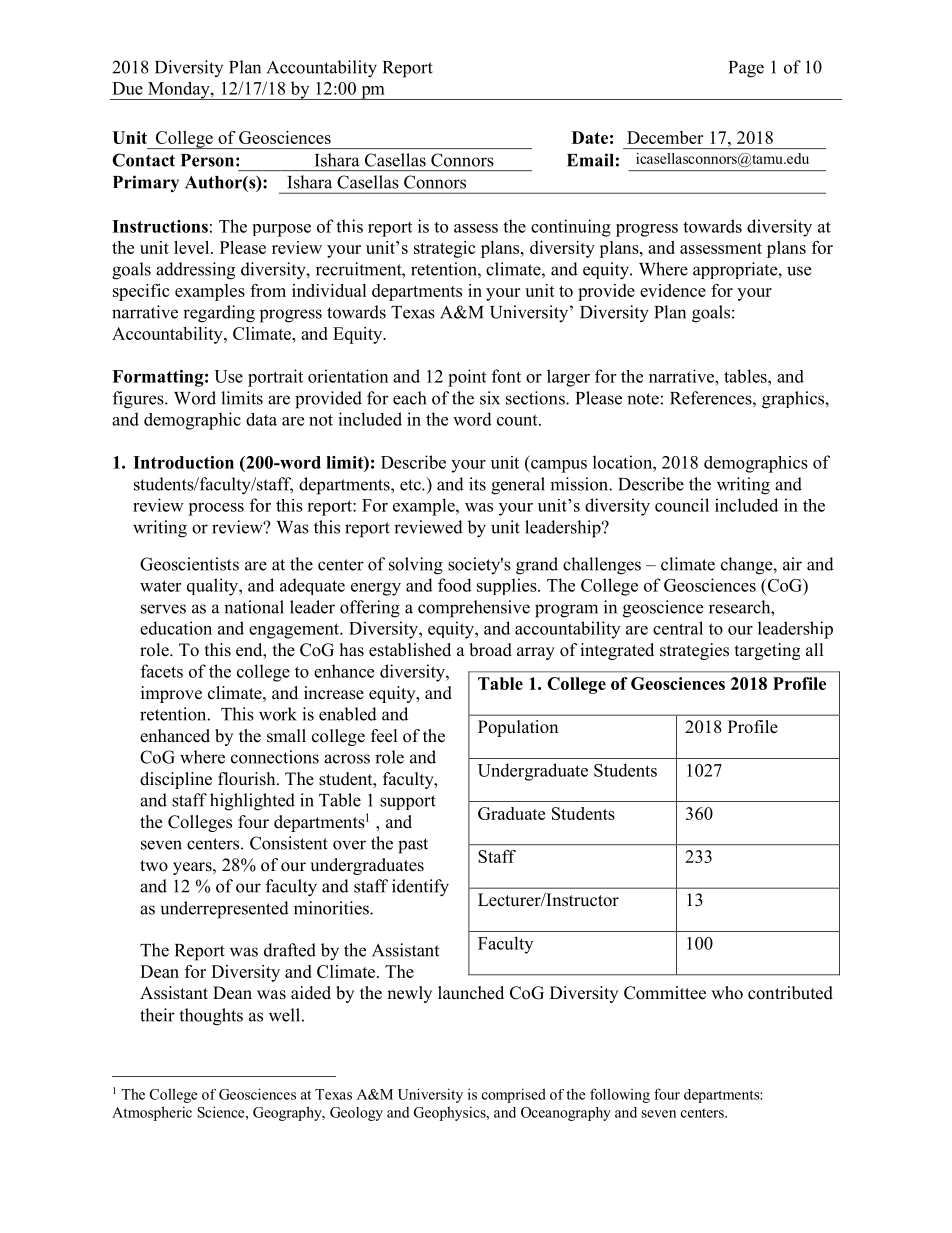 This screenshot has width=952, height=1233. Describe the element at coordinates (467, 378) in the screenshot. I see `point` at that location.
